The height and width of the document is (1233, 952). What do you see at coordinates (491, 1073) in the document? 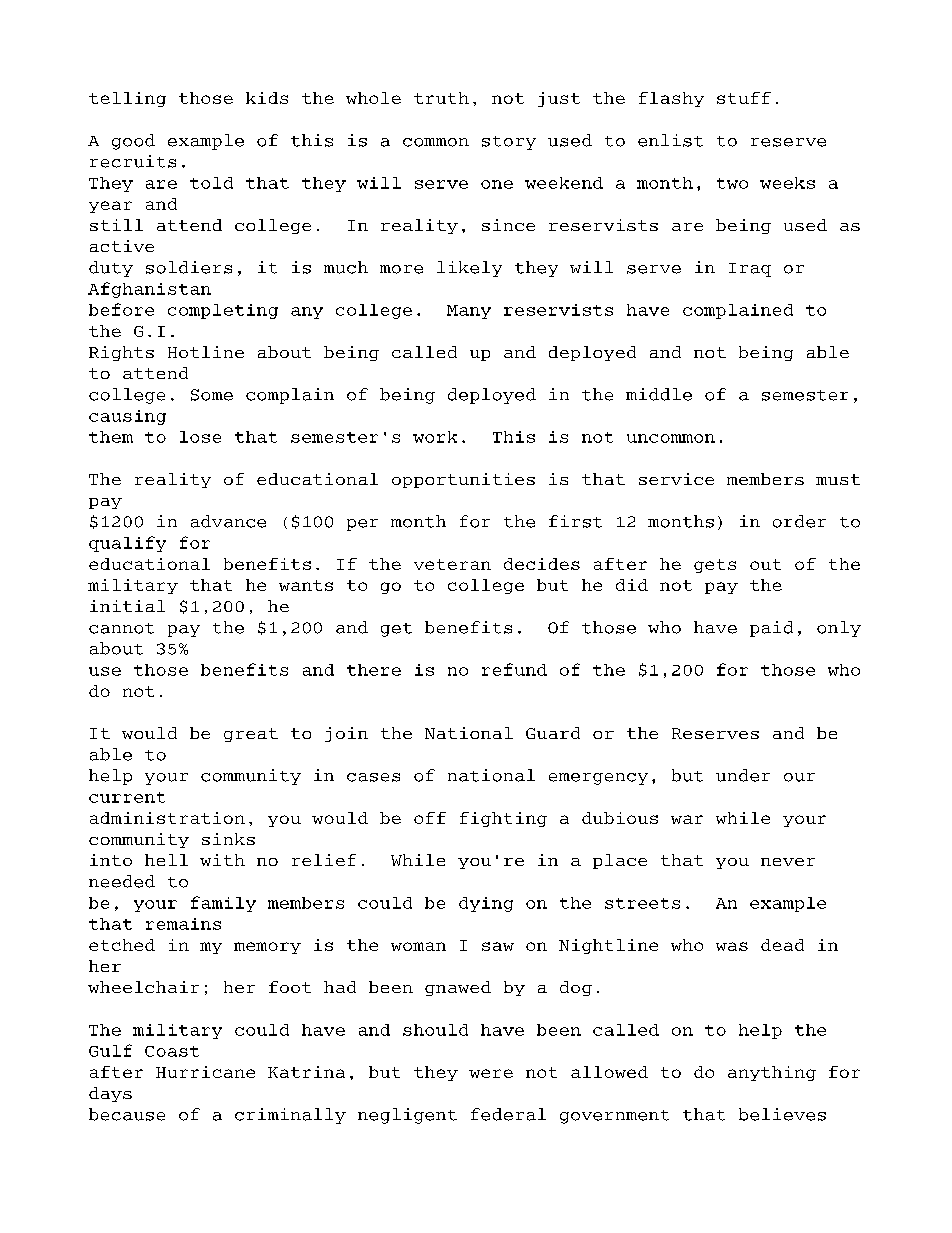
I see `were` at bounding box center [491, 1073].
